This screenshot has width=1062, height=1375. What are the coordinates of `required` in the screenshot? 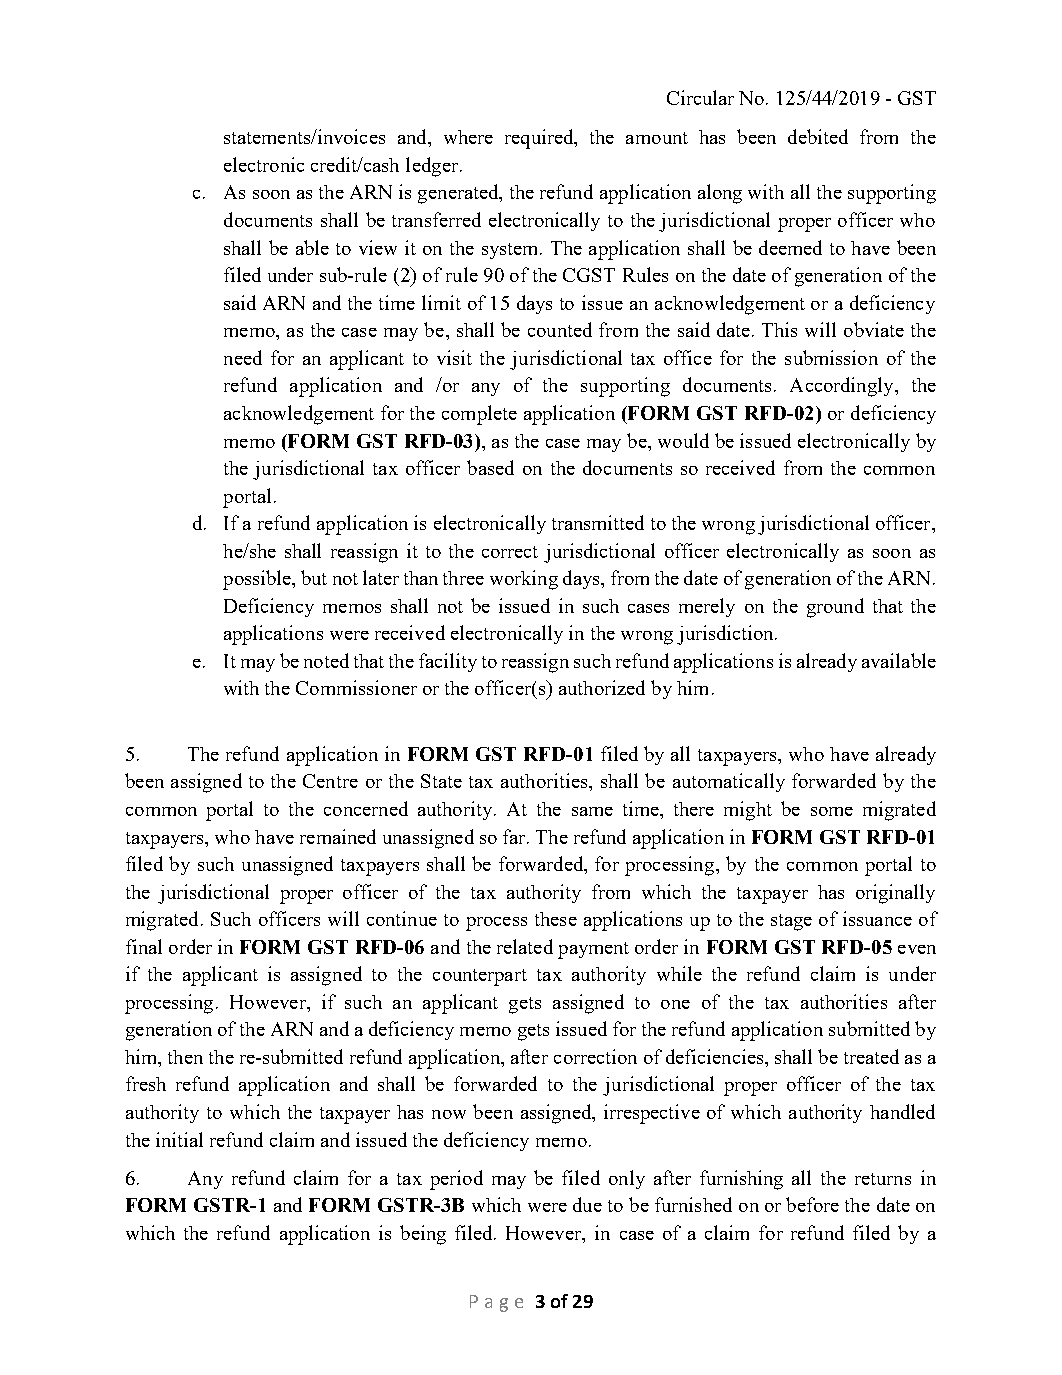 It's located at (540, 139).
